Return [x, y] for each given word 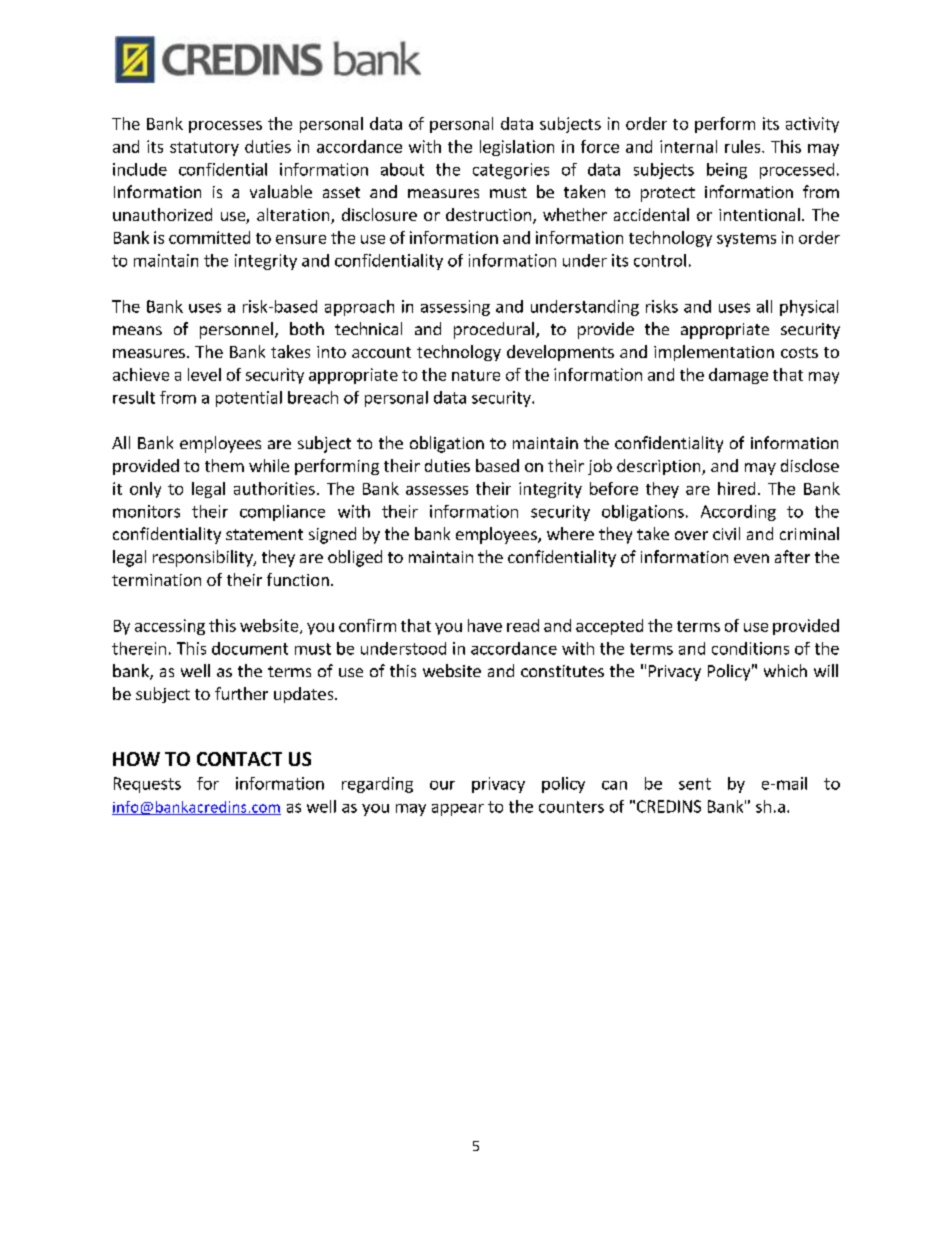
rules [744, 146]
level [204, 374]
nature [476, 375]
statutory [204, 149]
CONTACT [239, 759]
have [485, 625]
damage [738, 376]
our [442, 785]
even [751, 558]
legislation [517, 148]
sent [695, 784]
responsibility [204, 558]
